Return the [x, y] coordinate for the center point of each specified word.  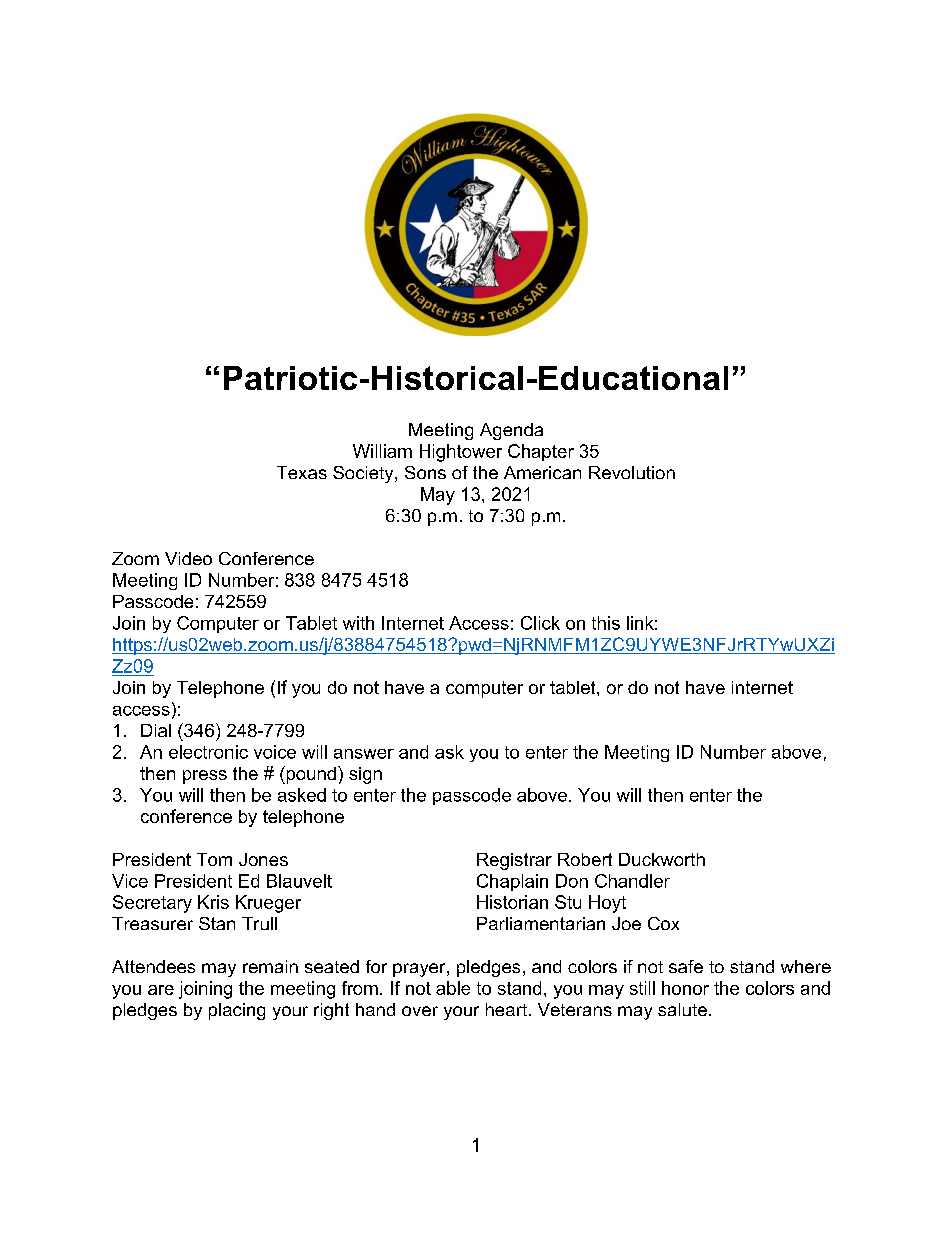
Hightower [461, 453]
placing [237, 1011]
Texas [302, 472]
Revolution [632, 472]
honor [685, 988]
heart [506, 1009]
